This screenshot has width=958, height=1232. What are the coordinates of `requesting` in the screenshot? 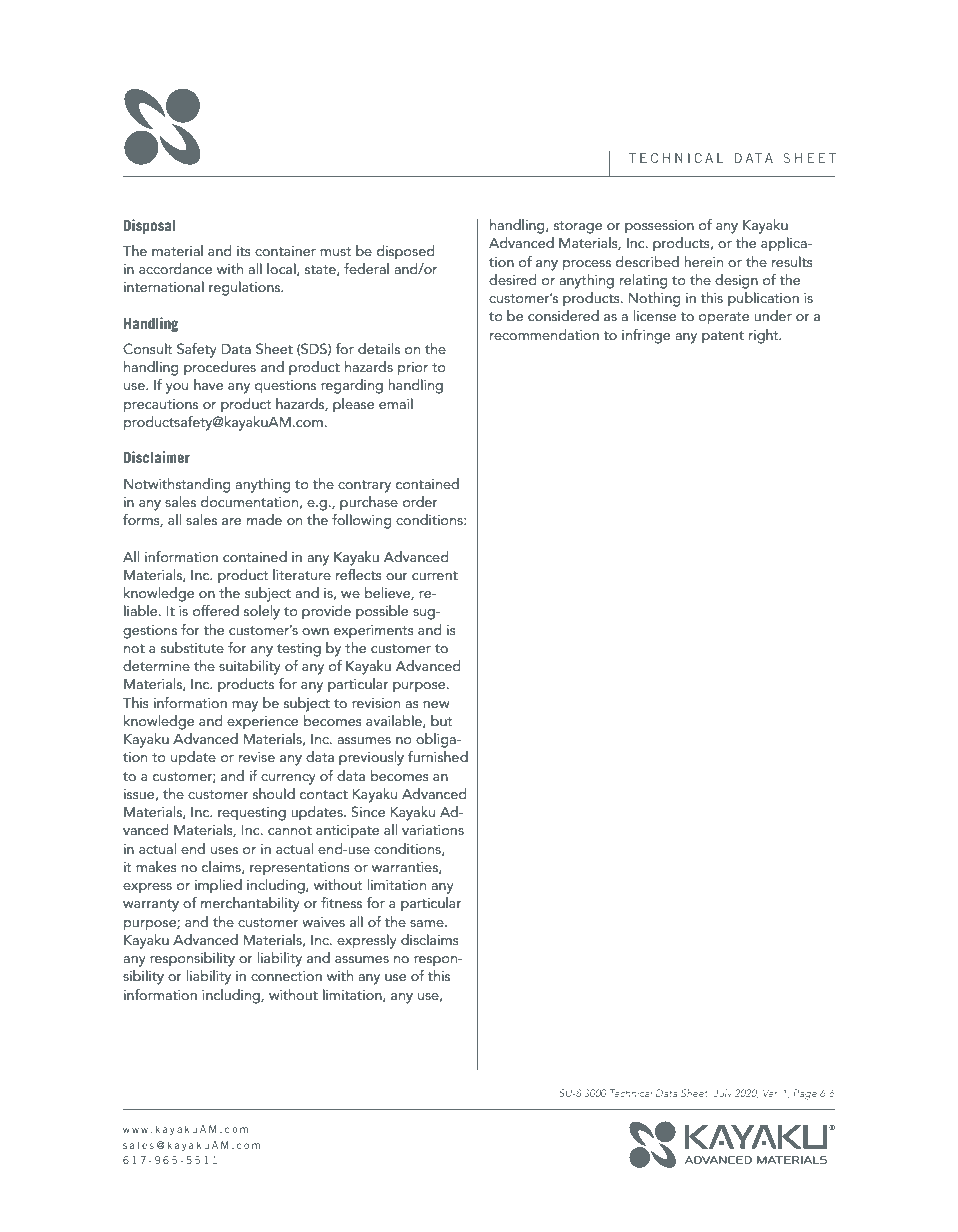 It's located at (252, 814).
